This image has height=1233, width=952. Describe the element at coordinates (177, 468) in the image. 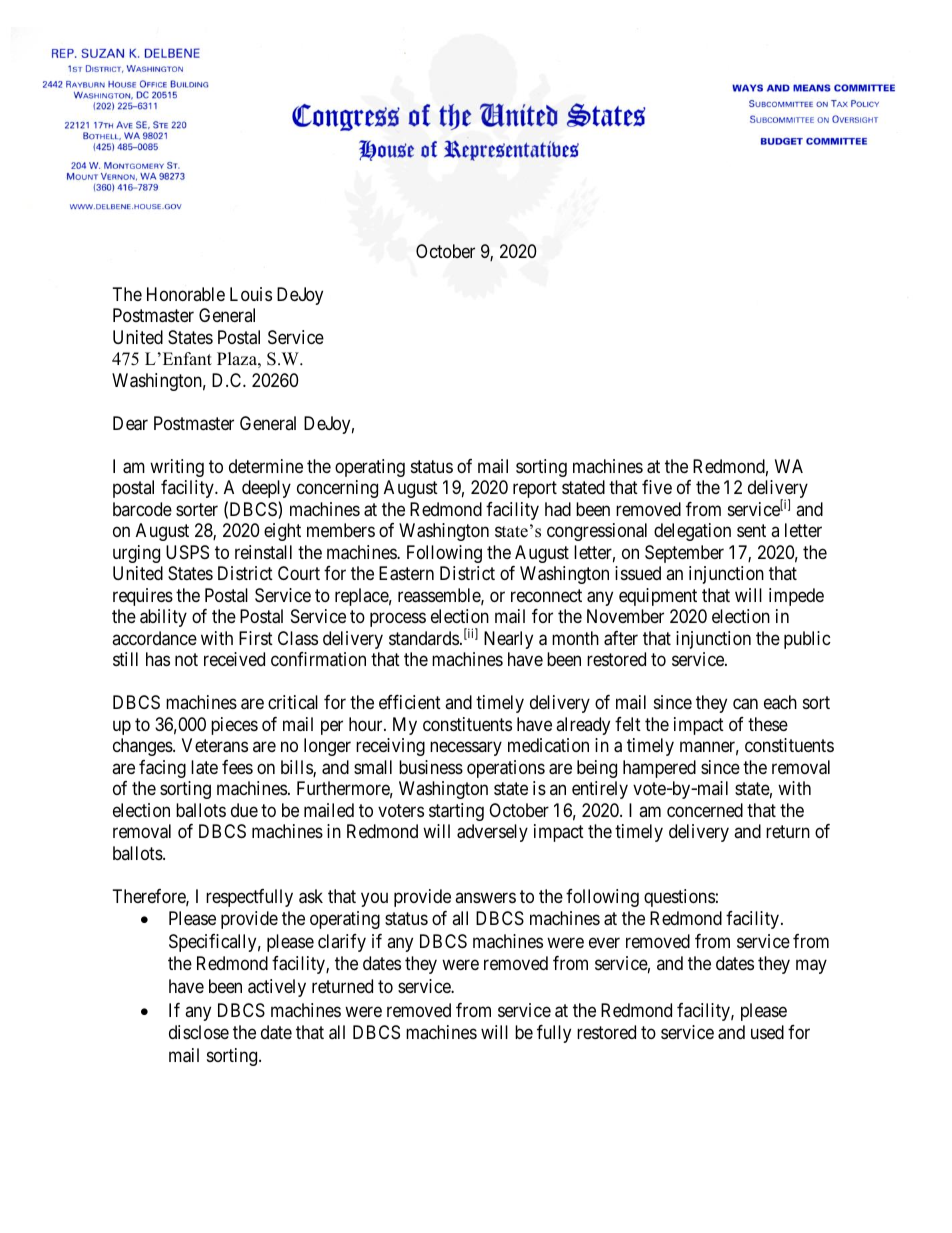

I see `writing` at that location.
